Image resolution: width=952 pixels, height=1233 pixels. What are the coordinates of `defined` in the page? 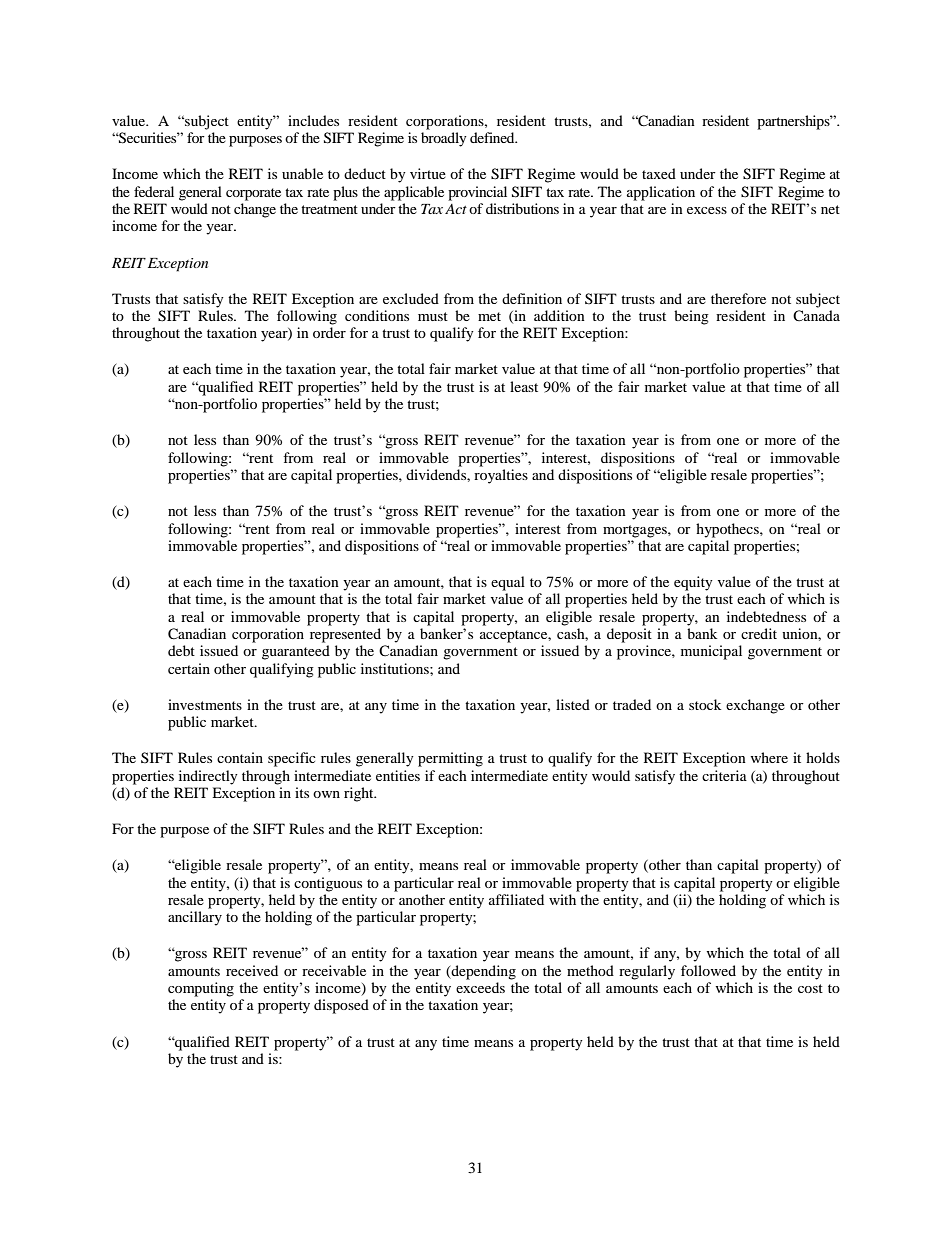 It's located at (493, 137).
